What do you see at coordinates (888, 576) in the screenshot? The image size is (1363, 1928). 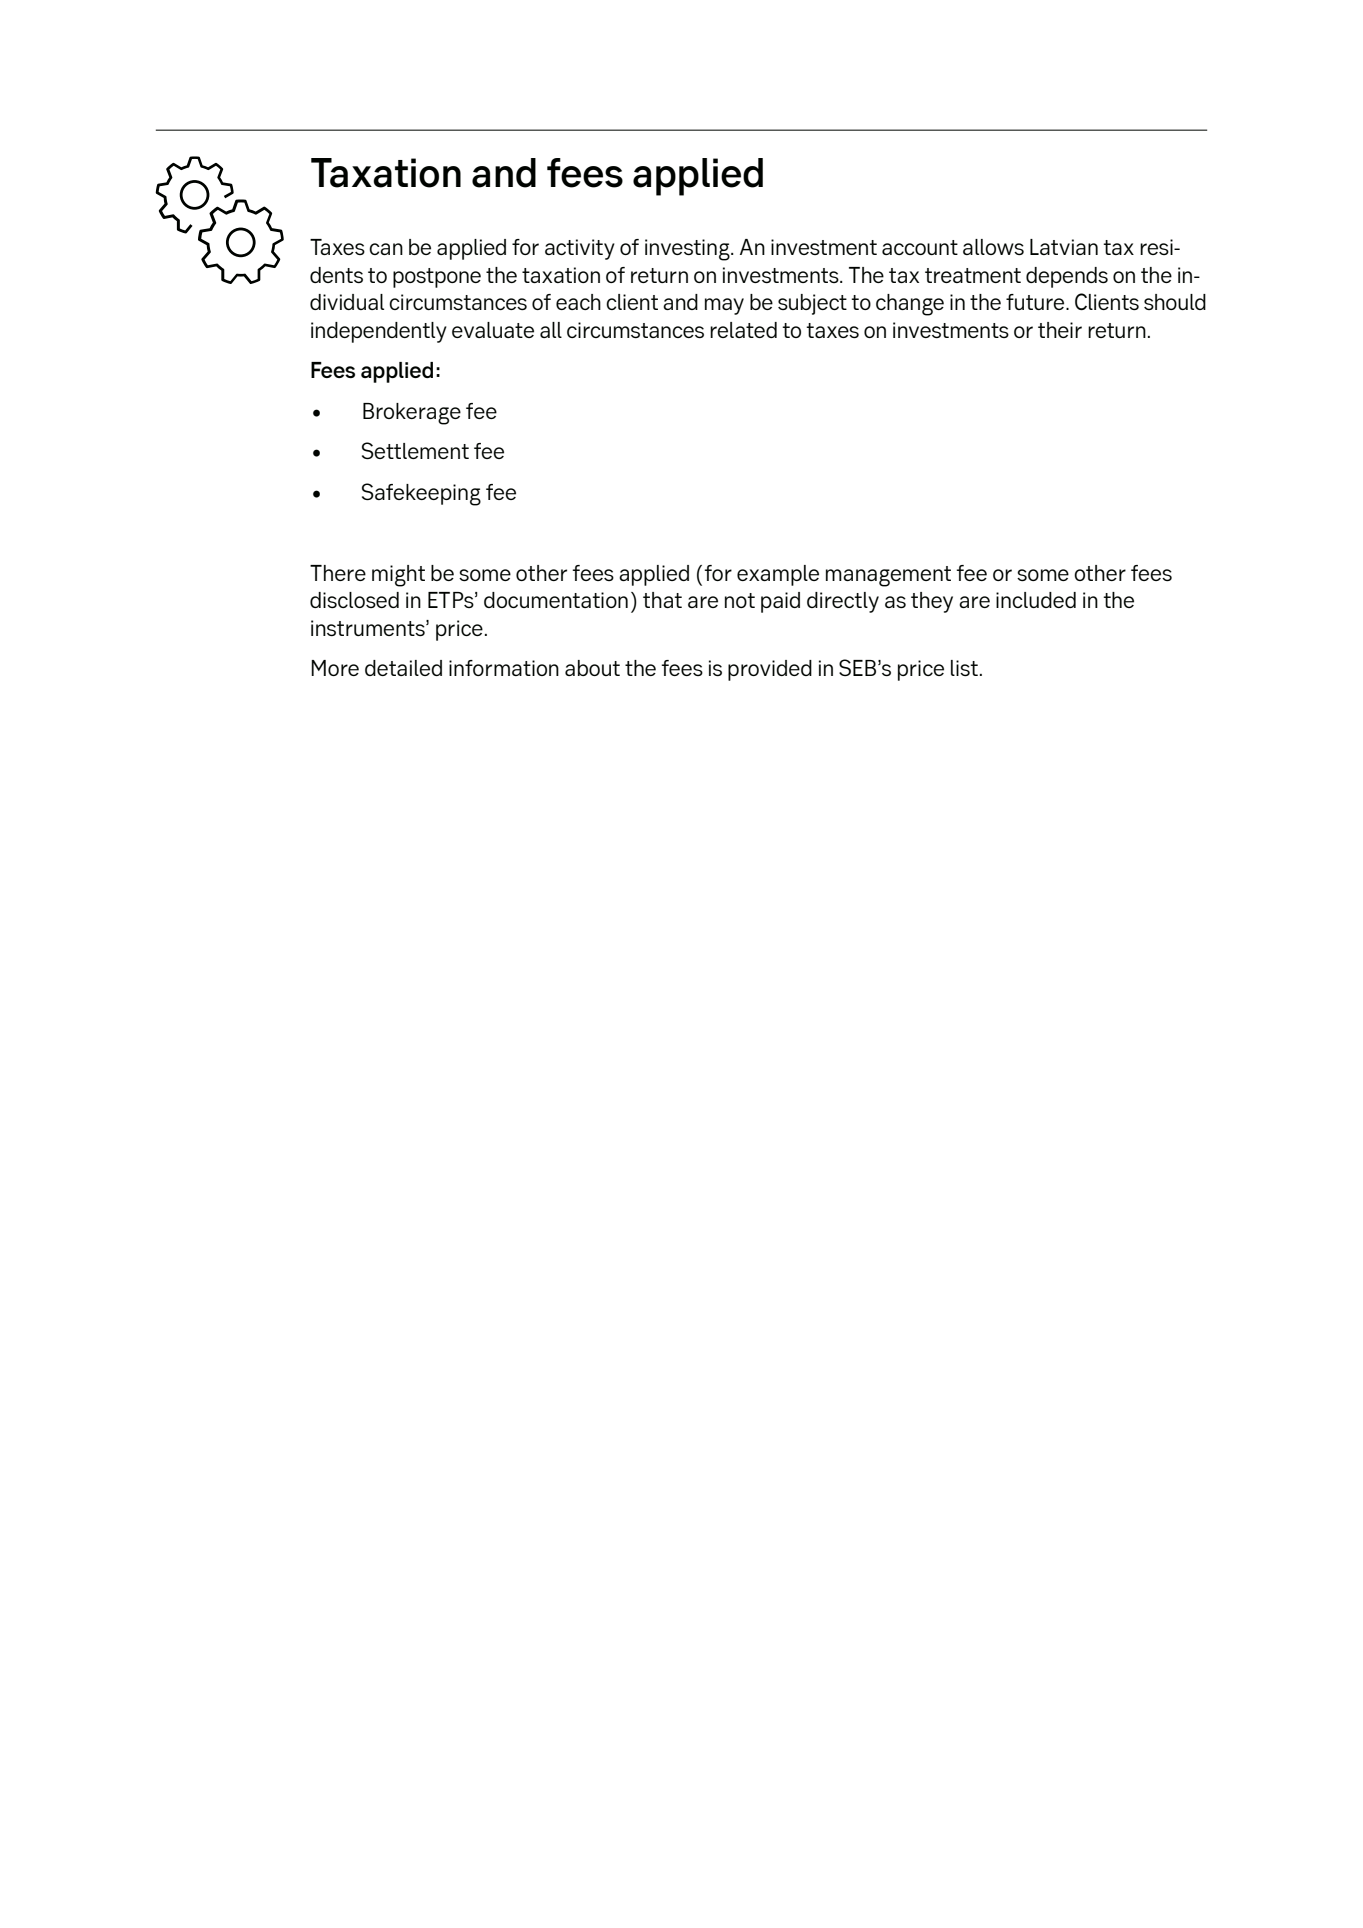 I see `management` at bounding box center [888, 576].
